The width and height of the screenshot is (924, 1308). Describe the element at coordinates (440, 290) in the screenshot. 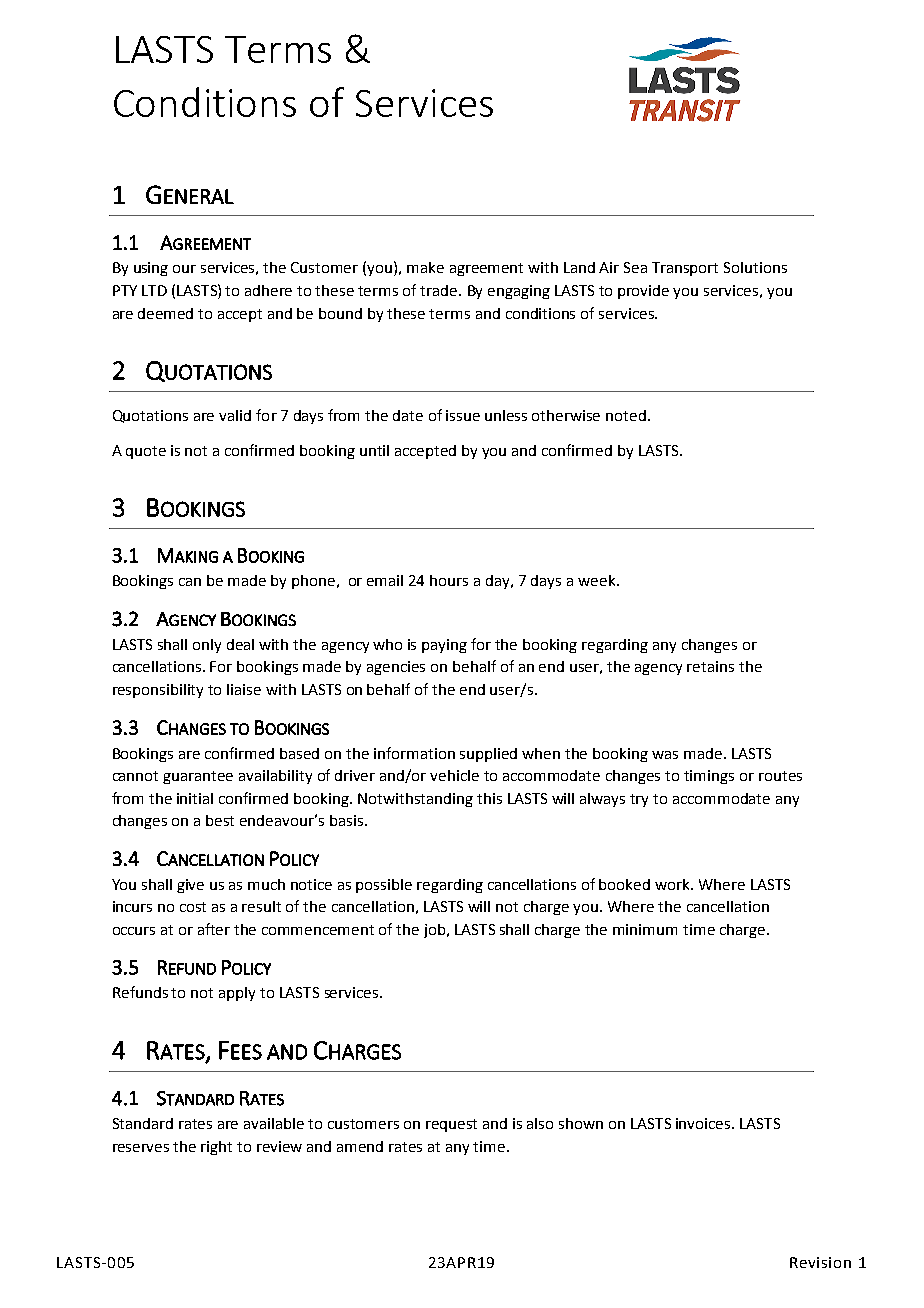

I see `trade` at that location.
